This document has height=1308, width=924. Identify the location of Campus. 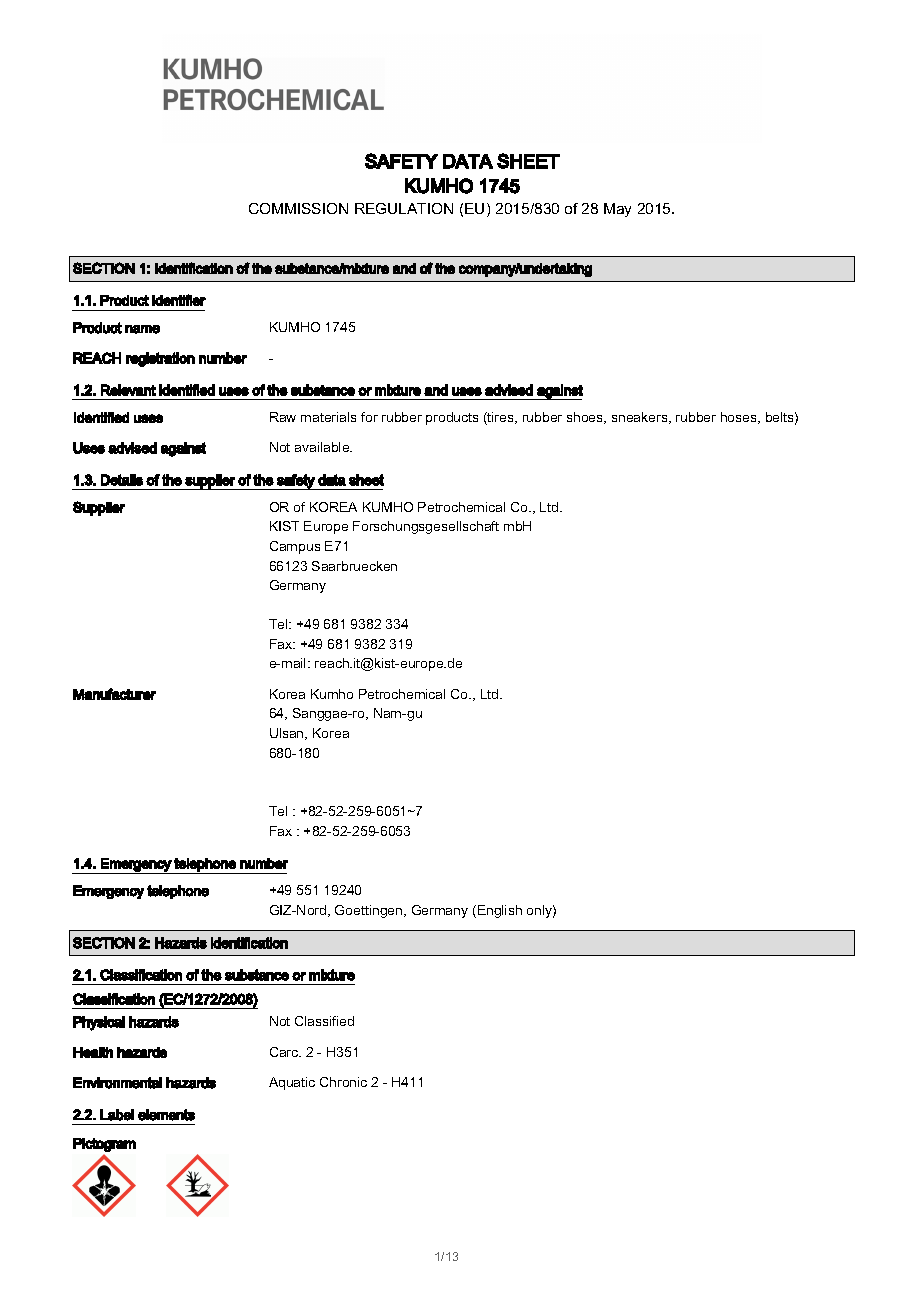
(295, 547).
